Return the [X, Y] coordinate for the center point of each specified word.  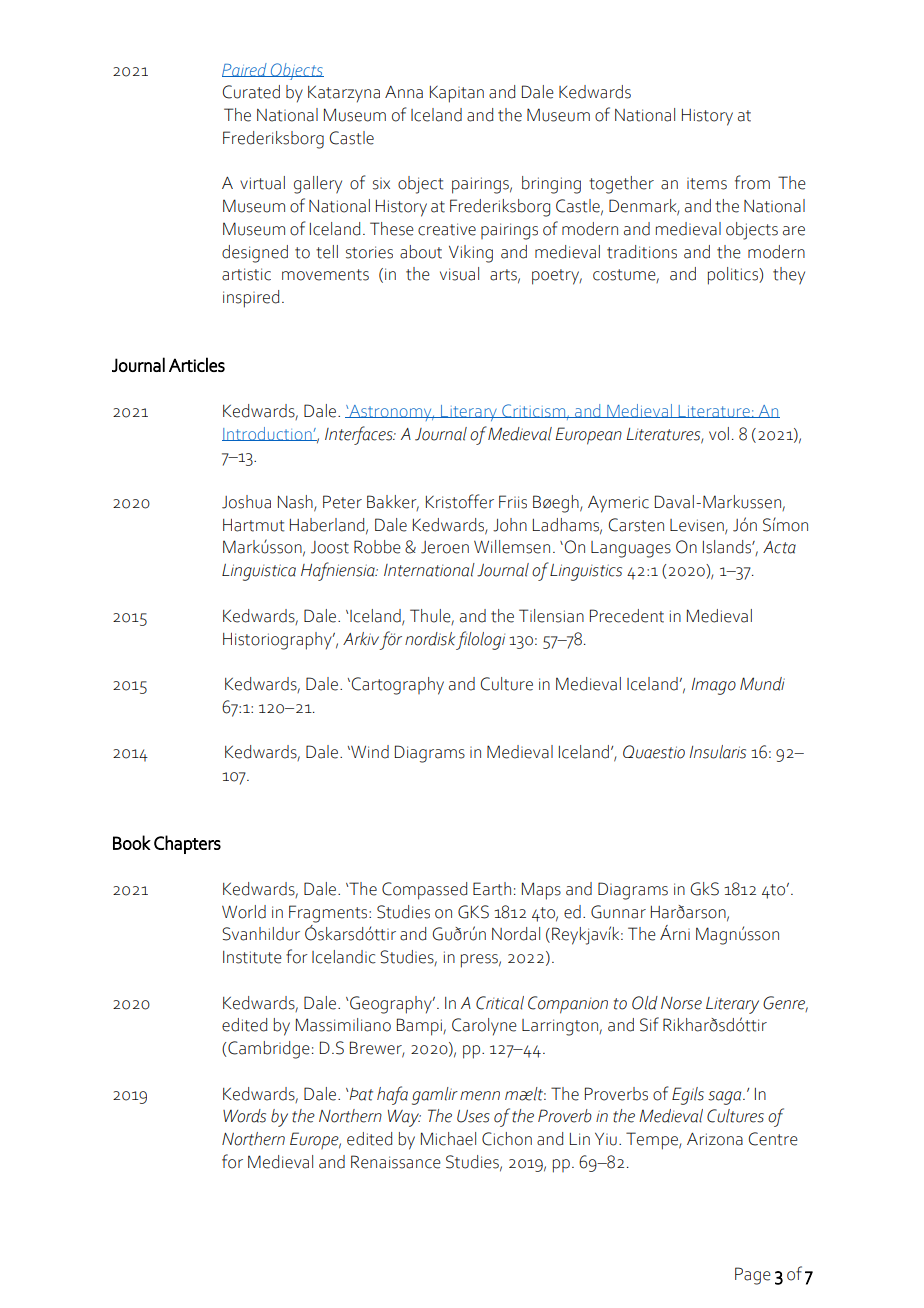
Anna [404, 92]
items [707, 184]
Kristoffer [460, 501]
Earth [492, 889]
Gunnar [618, 912]
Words [244, 1116]
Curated [251, 92]
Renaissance [396, 1162]
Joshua [246, 502]
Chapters [187, 844]
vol [719, 434]
